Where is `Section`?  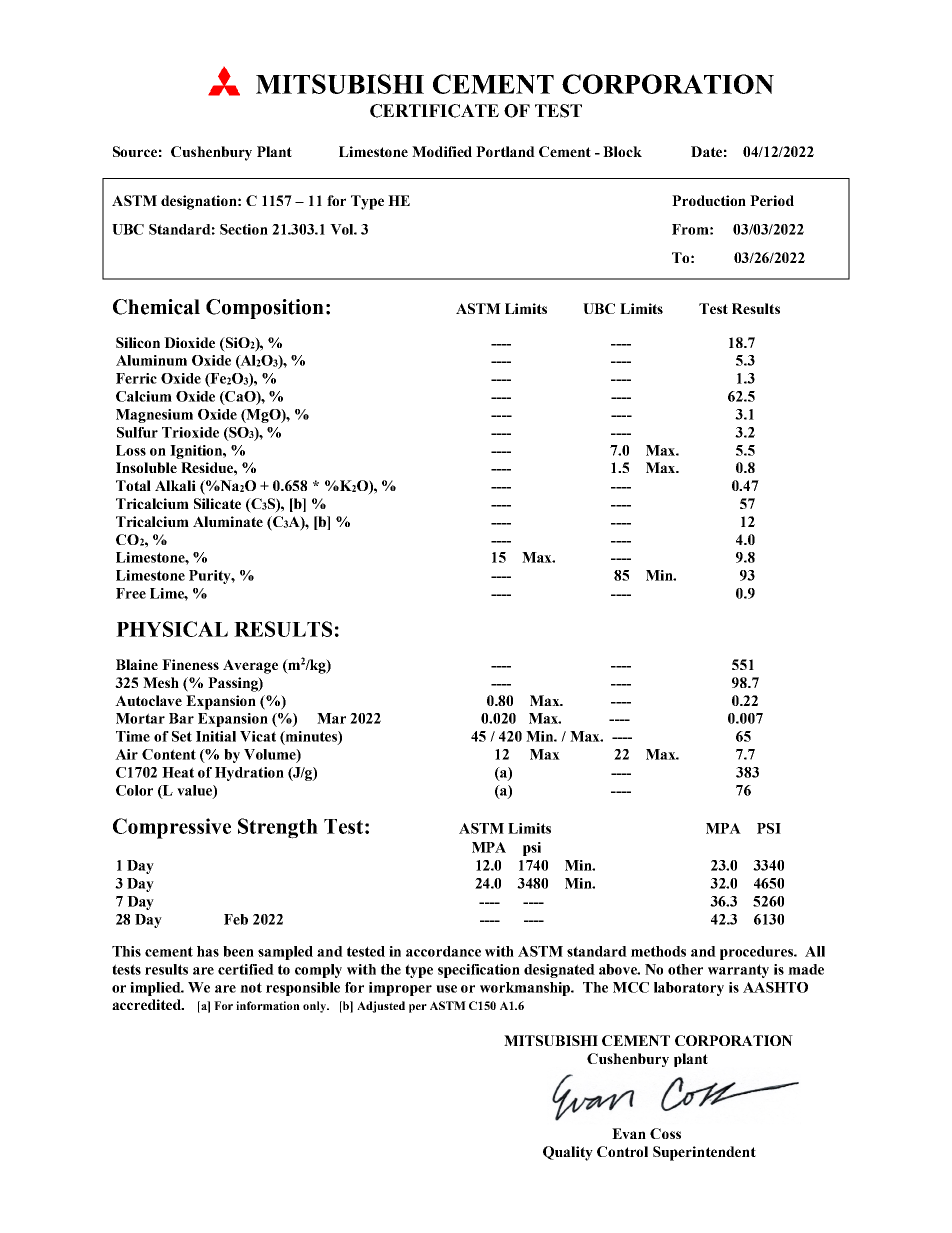 Section is located at coordinates (244, 229).
